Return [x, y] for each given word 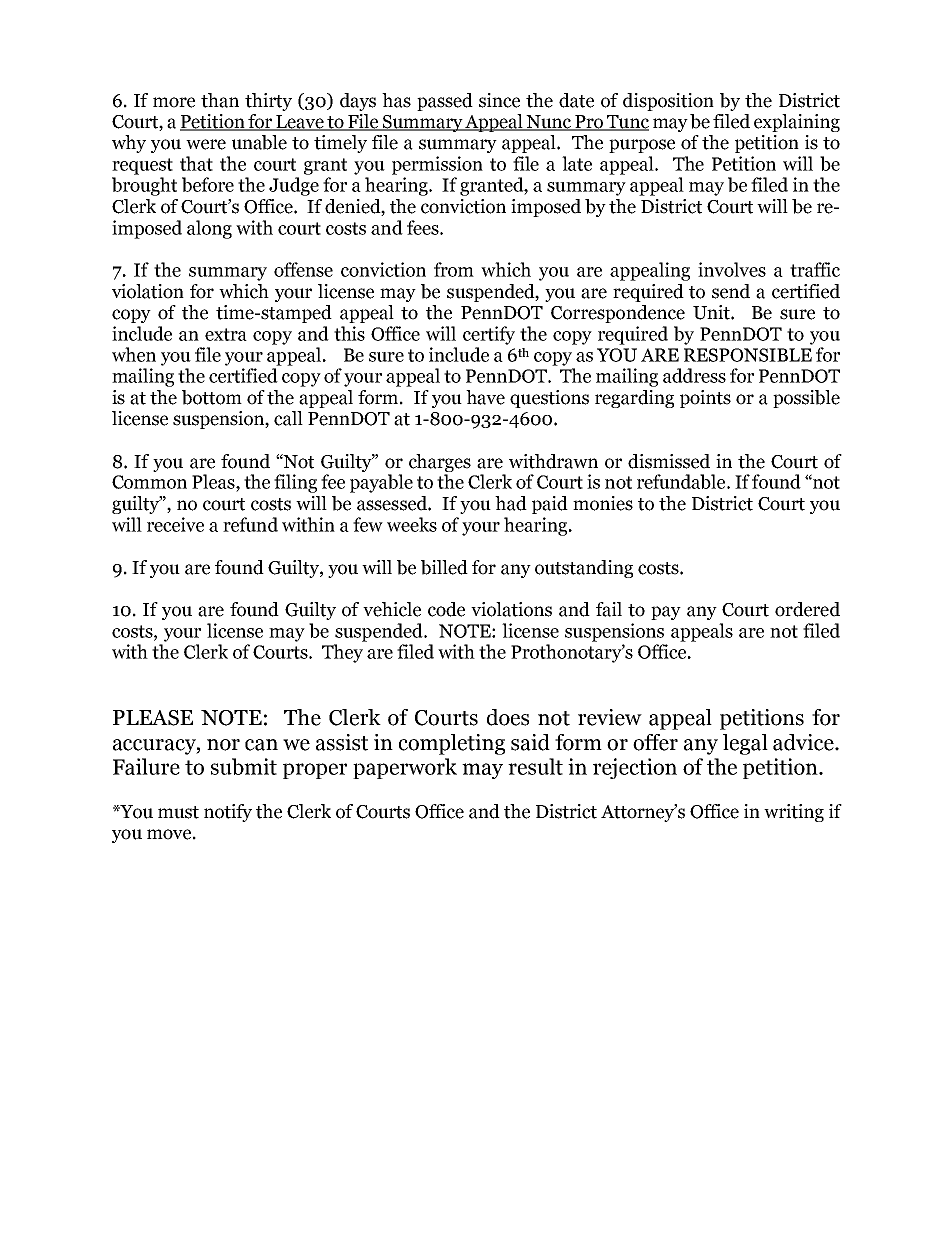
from [454, 269]
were [206, 144]
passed [445, 102]
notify [228, 813]
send [731, 291]
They [342, 653]
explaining [797, 123]
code [446, 609]
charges [440, 463]
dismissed [669, 461]
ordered [807, 609]
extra [226, 334]
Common [149, 482]
